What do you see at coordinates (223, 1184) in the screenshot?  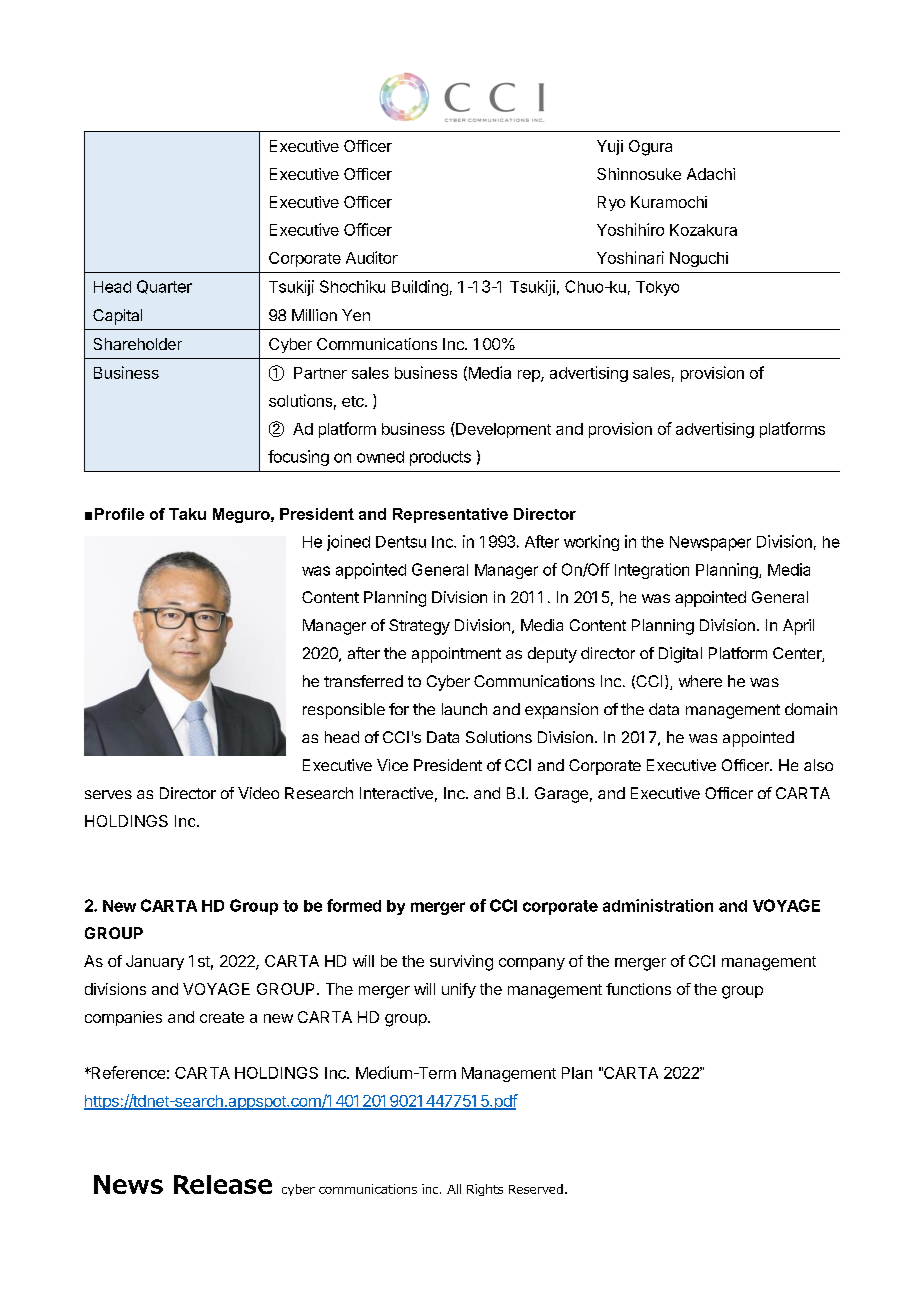 I see `Release` at bounding box center [223, 1184].
